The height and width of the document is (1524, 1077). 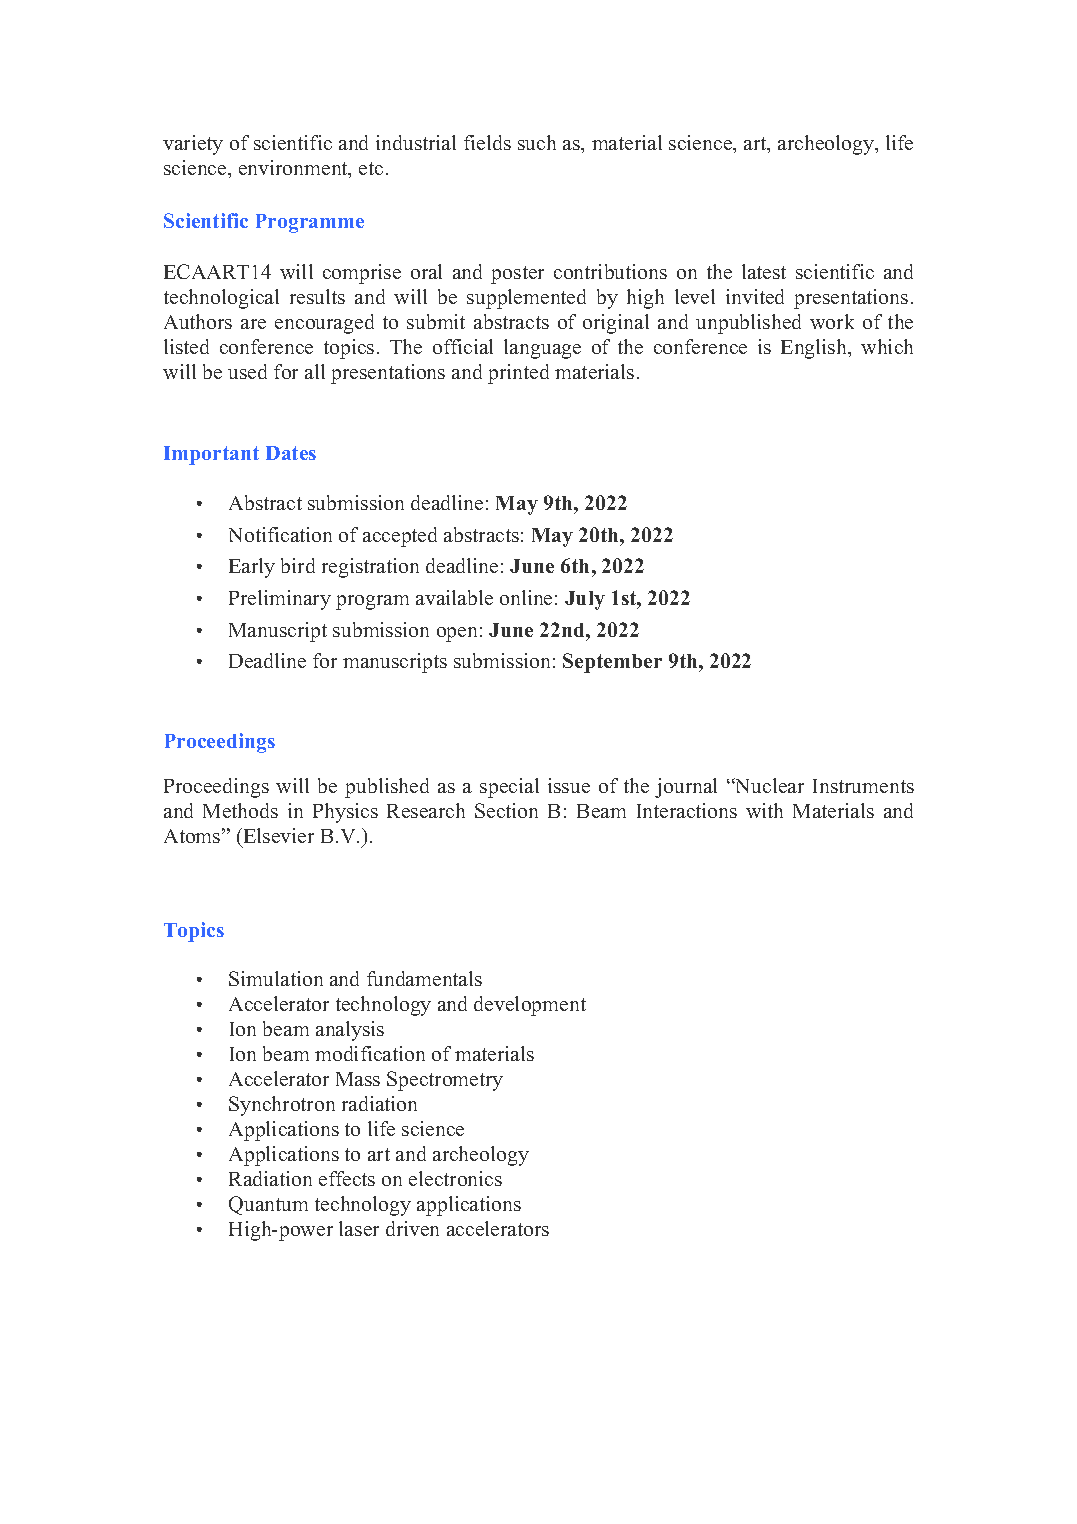 What do you see at coordinates (764, 271) in the document?
I see `latest` at bounding box center [764, 271].
